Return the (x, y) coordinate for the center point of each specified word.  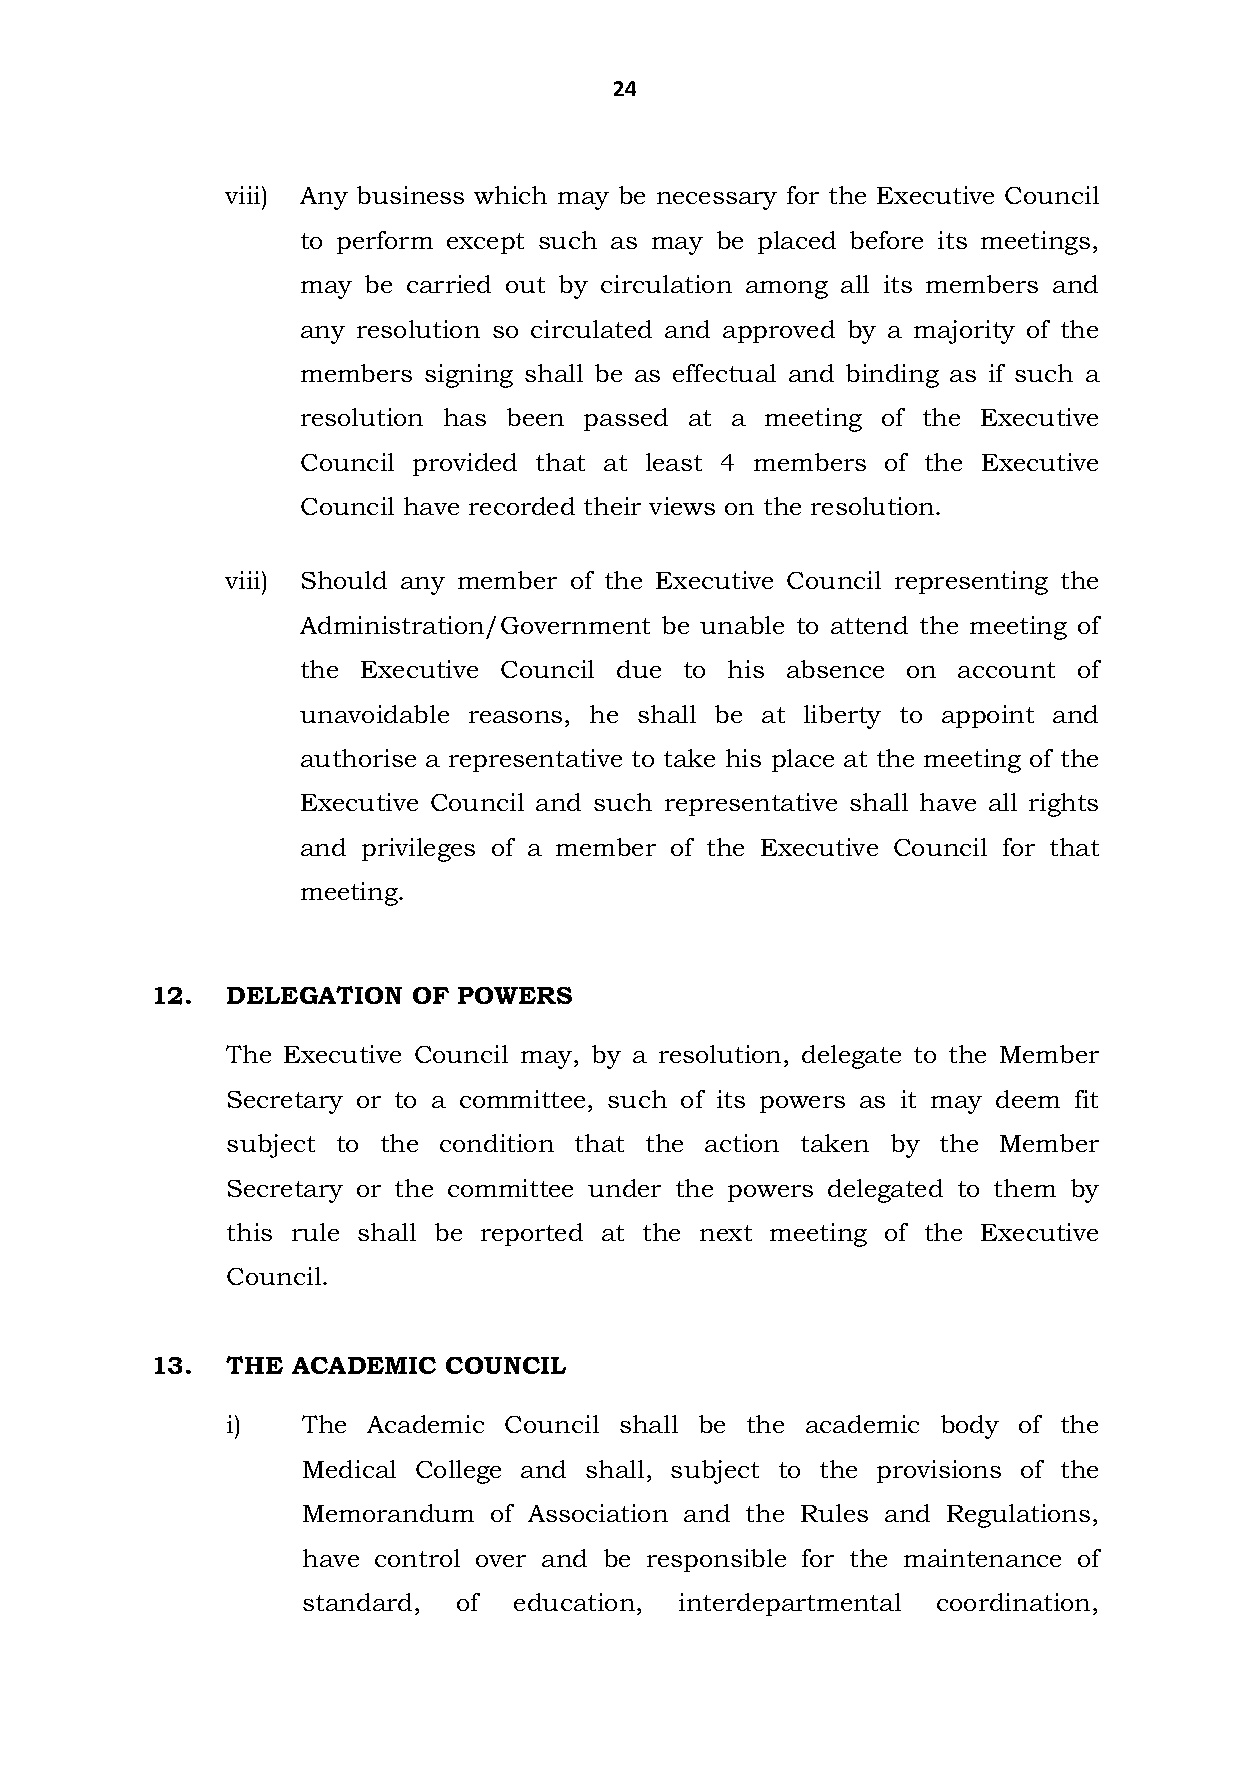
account (1006, 670)
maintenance (982, 1558)
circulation (666, 284)
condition (497, 1143)
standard (357, 1602)
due (639, 669)
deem (1028, 1099)
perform (385, 242)
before (886, 240)
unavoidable (374, 714)
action (742, 1143)
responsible (716, 1560)
